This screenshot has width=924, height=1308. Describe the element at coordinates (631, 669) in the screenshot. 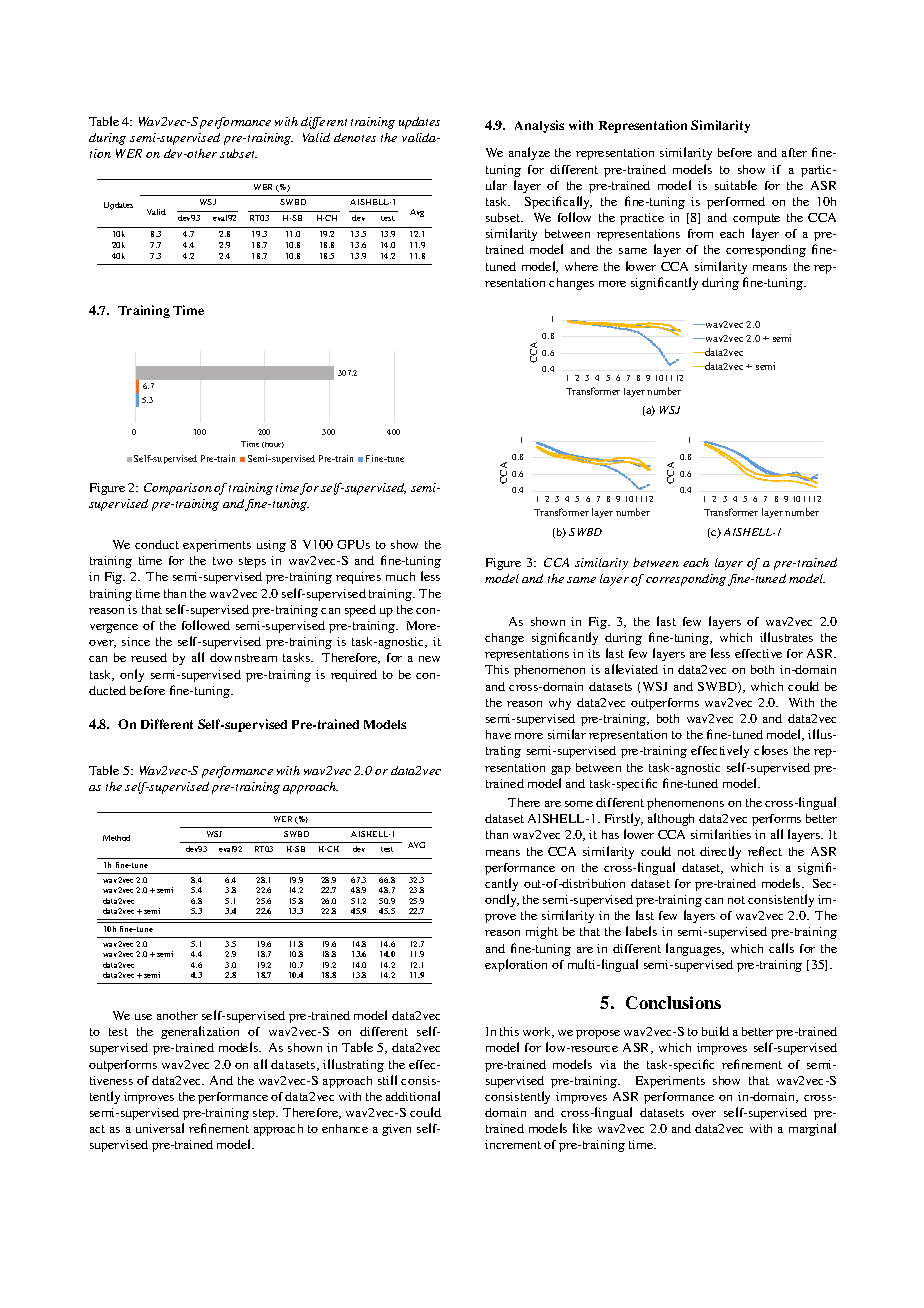

I see `alleviated` at that location.
